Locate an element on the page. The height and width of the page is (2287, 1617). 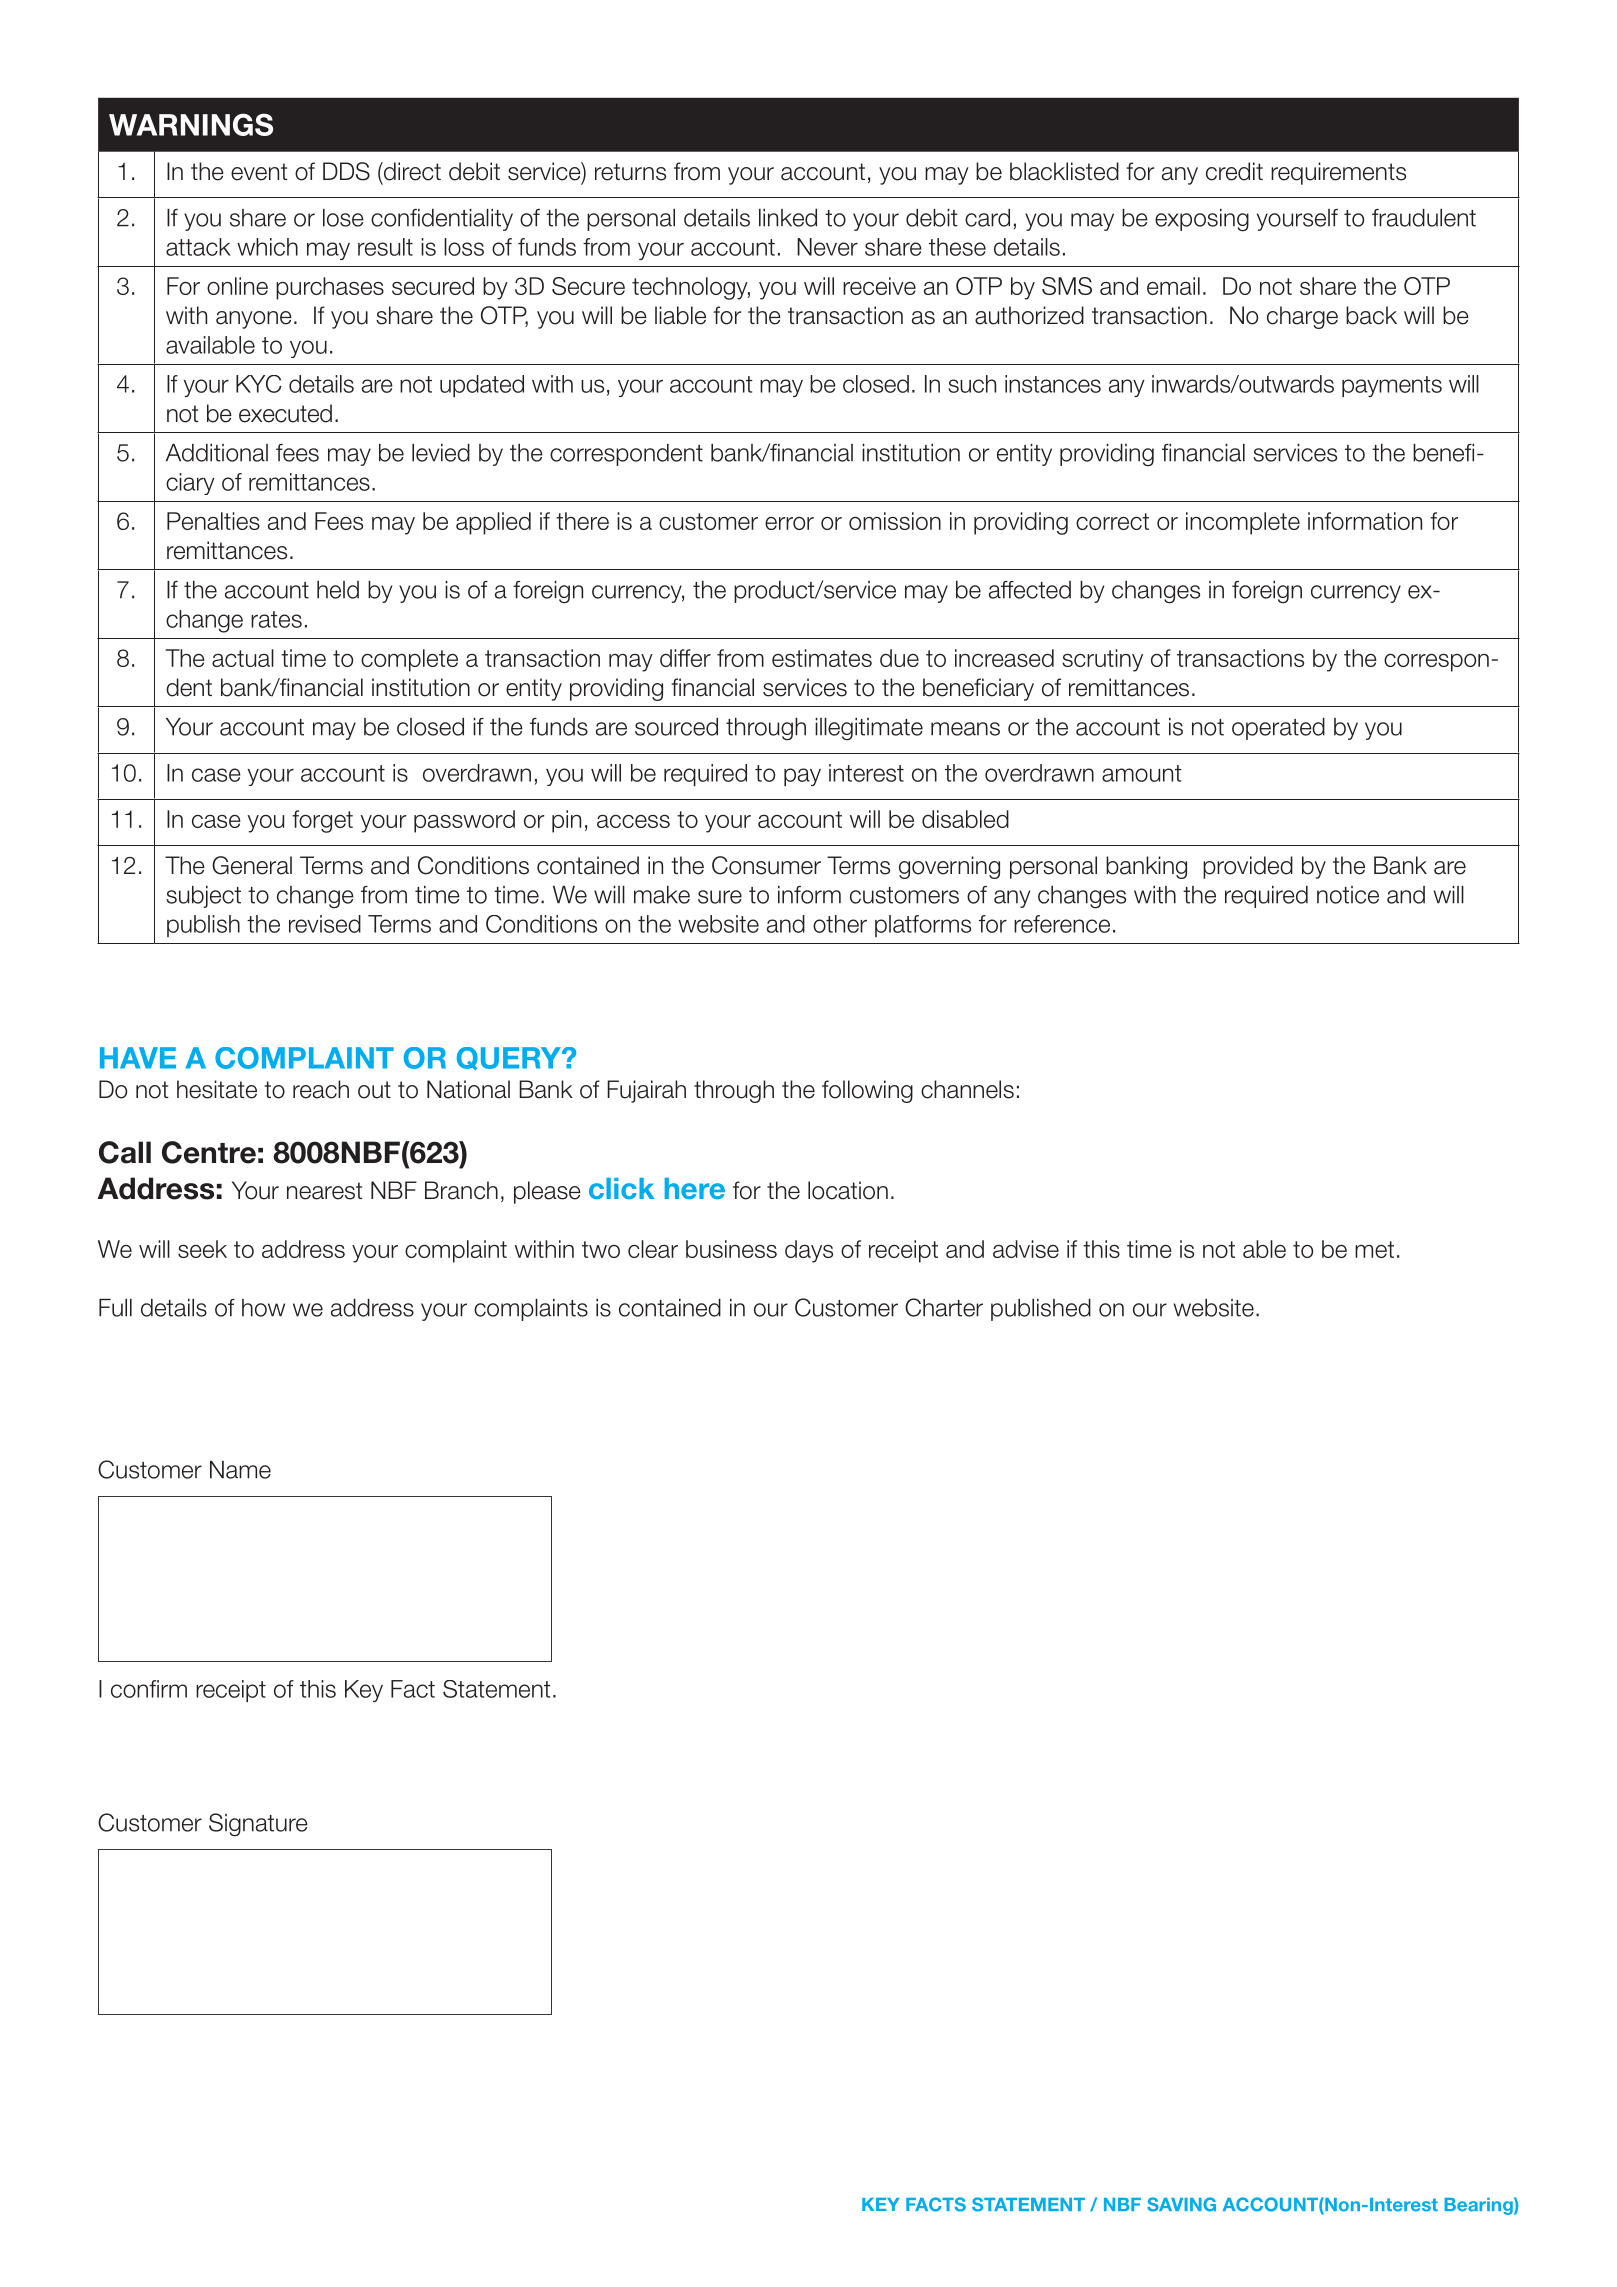
General is located at coordinates (252, 865).
